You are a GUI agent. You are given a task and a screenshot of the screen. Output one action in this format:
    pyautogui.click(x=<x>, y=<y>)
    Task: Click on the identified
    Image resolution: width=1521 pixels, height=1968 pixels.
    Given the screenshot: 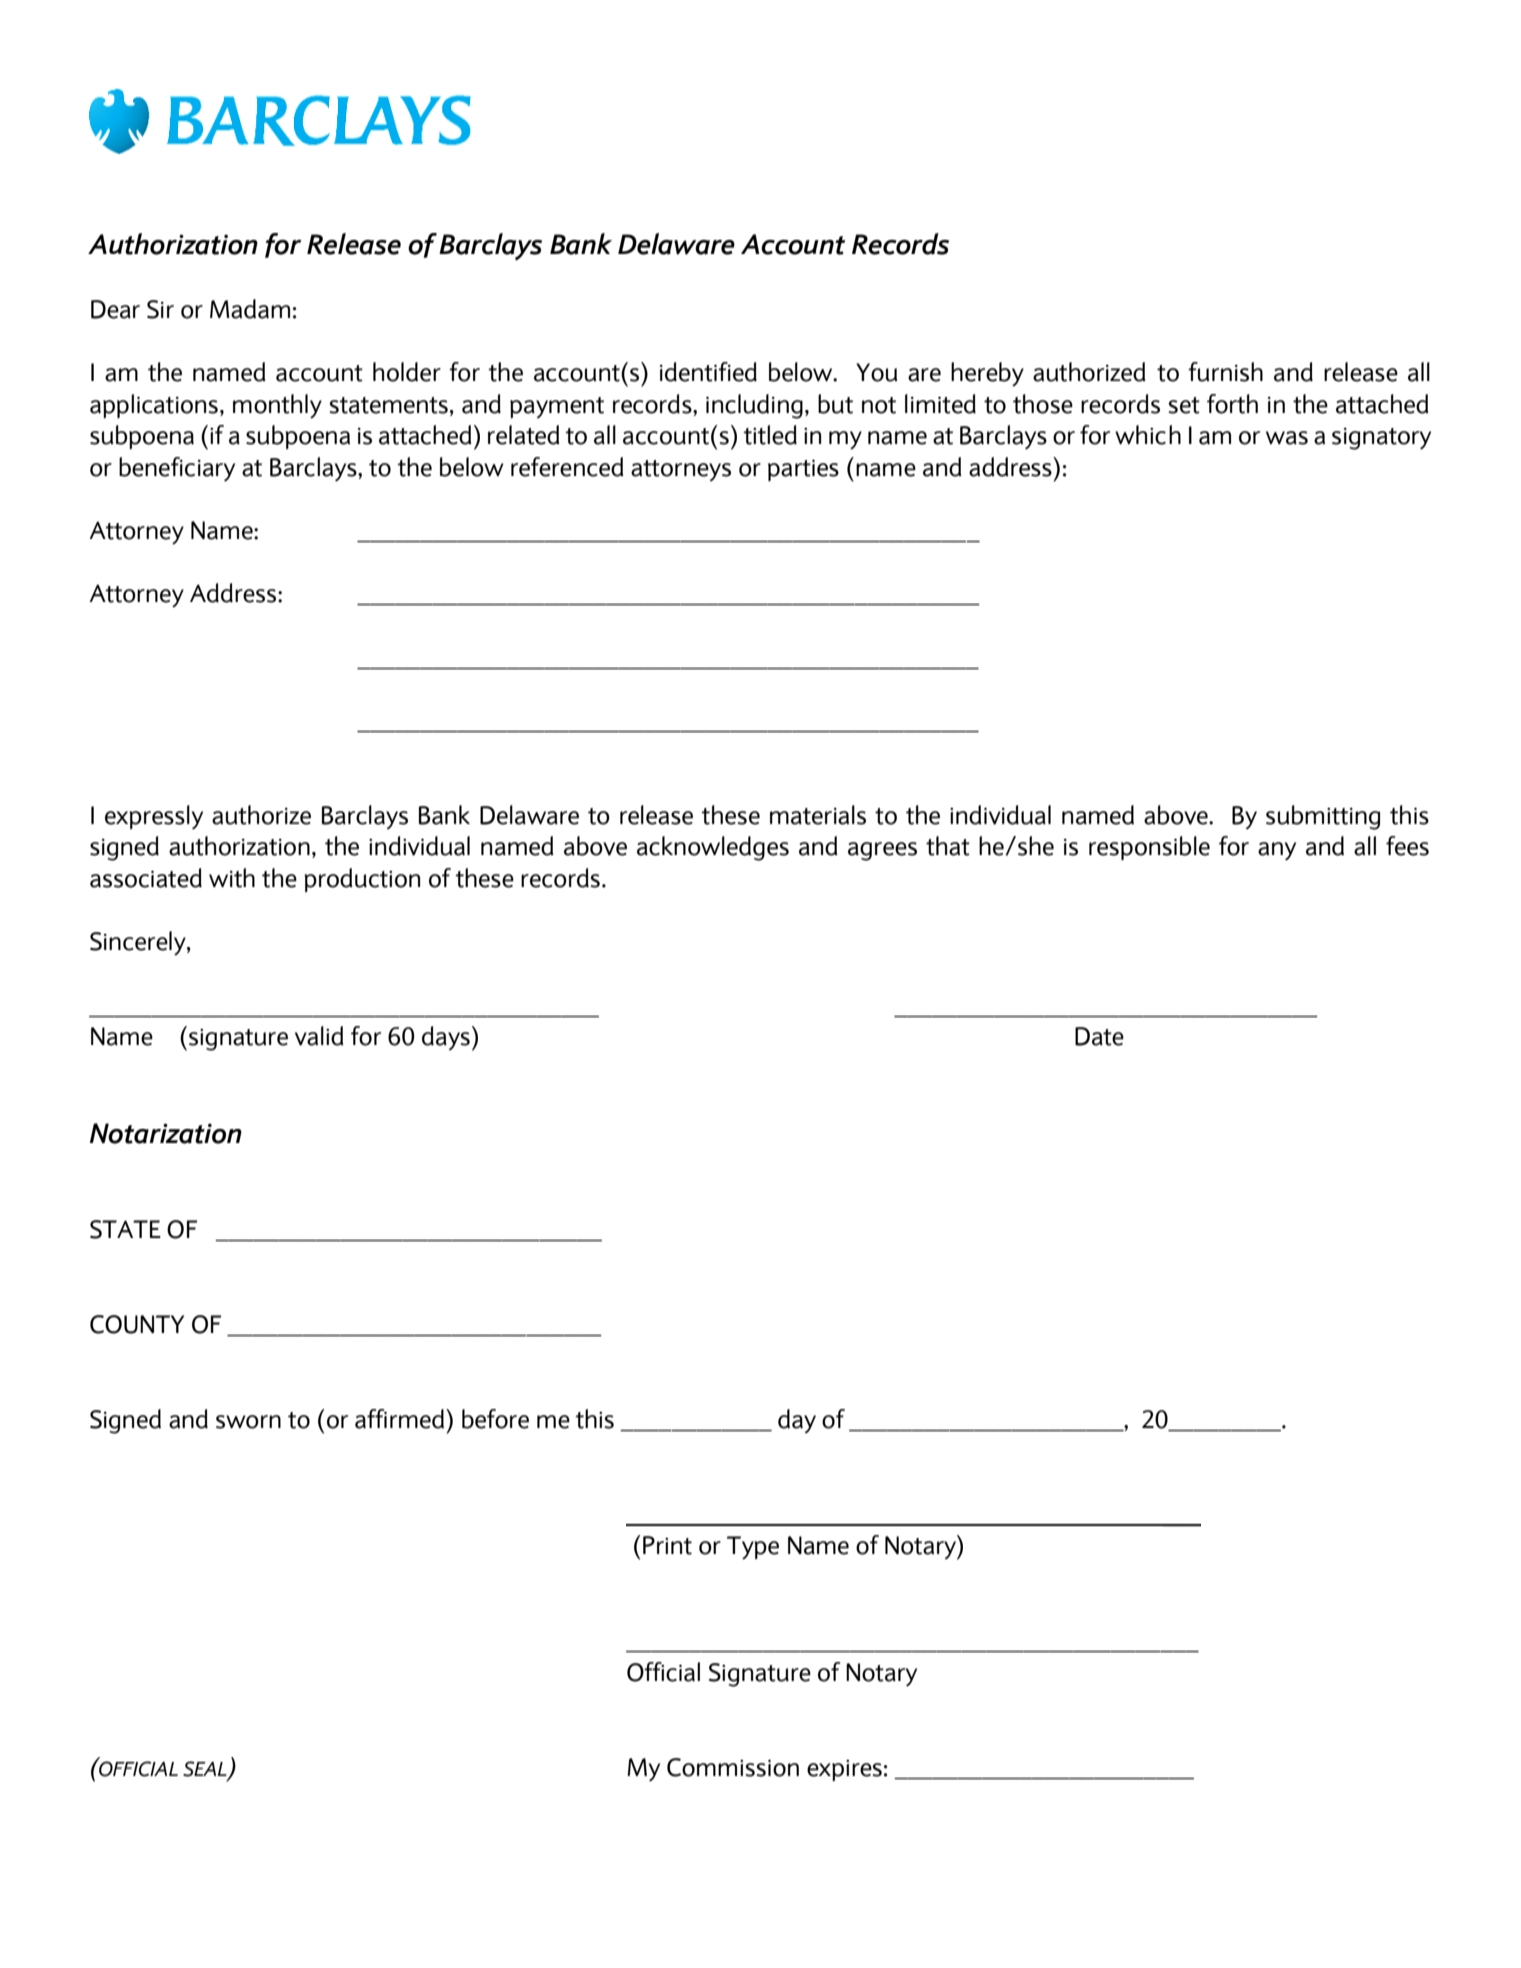 What is the action you would take?
    pyautogui.click(x=708, y=372)
